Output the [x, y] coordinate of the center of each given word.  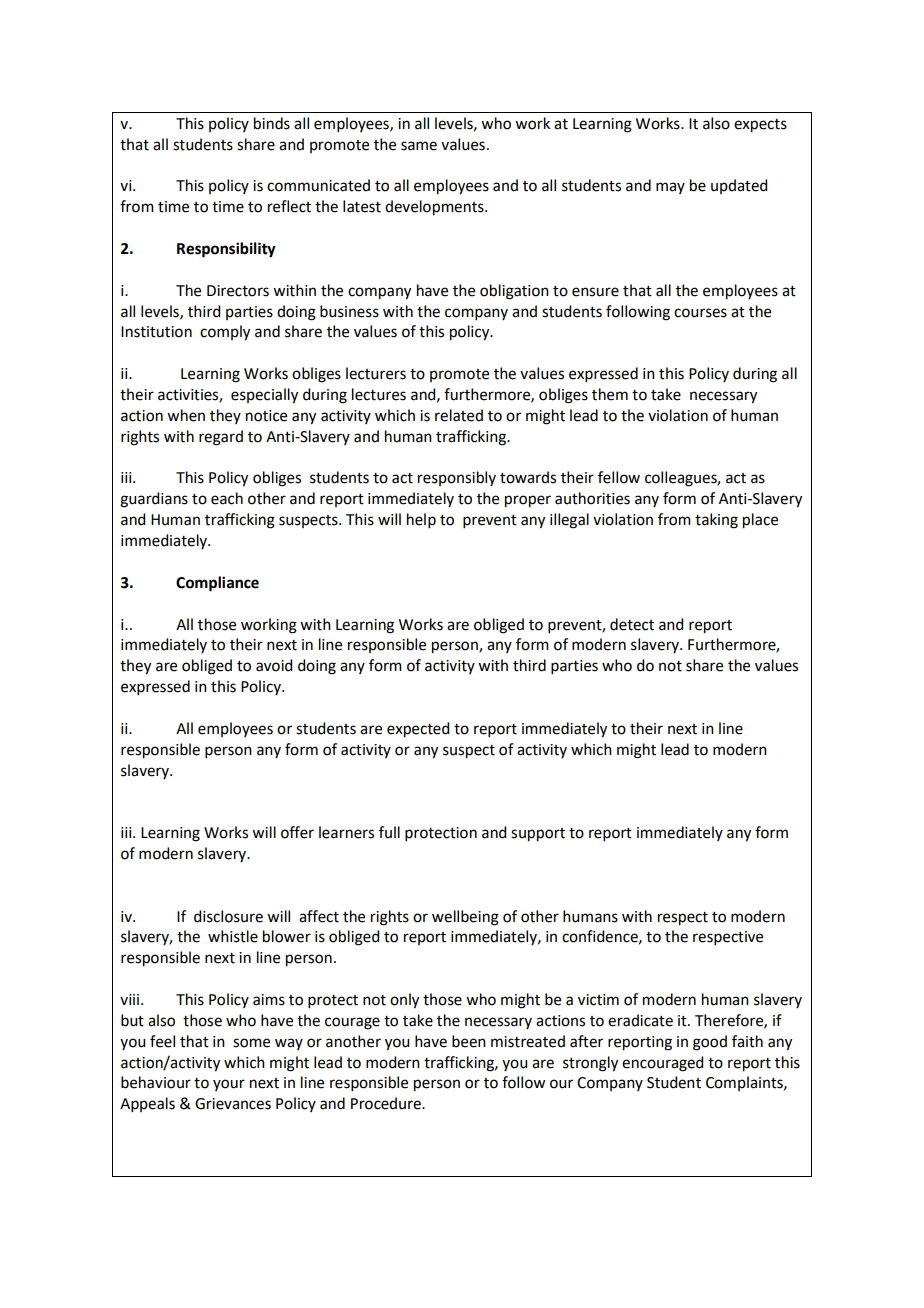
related [459, 415]
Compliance [217, 584]
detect [632, 624]
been [469, 1041]
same [419, 146]
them [610, 394]
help [421, 520]
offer [297, 832]
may [670, 188]
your [229, 1085]
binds [272, 123]
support [538, 835]
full [389, 832]
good [710, 1043]
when [186, 415]
